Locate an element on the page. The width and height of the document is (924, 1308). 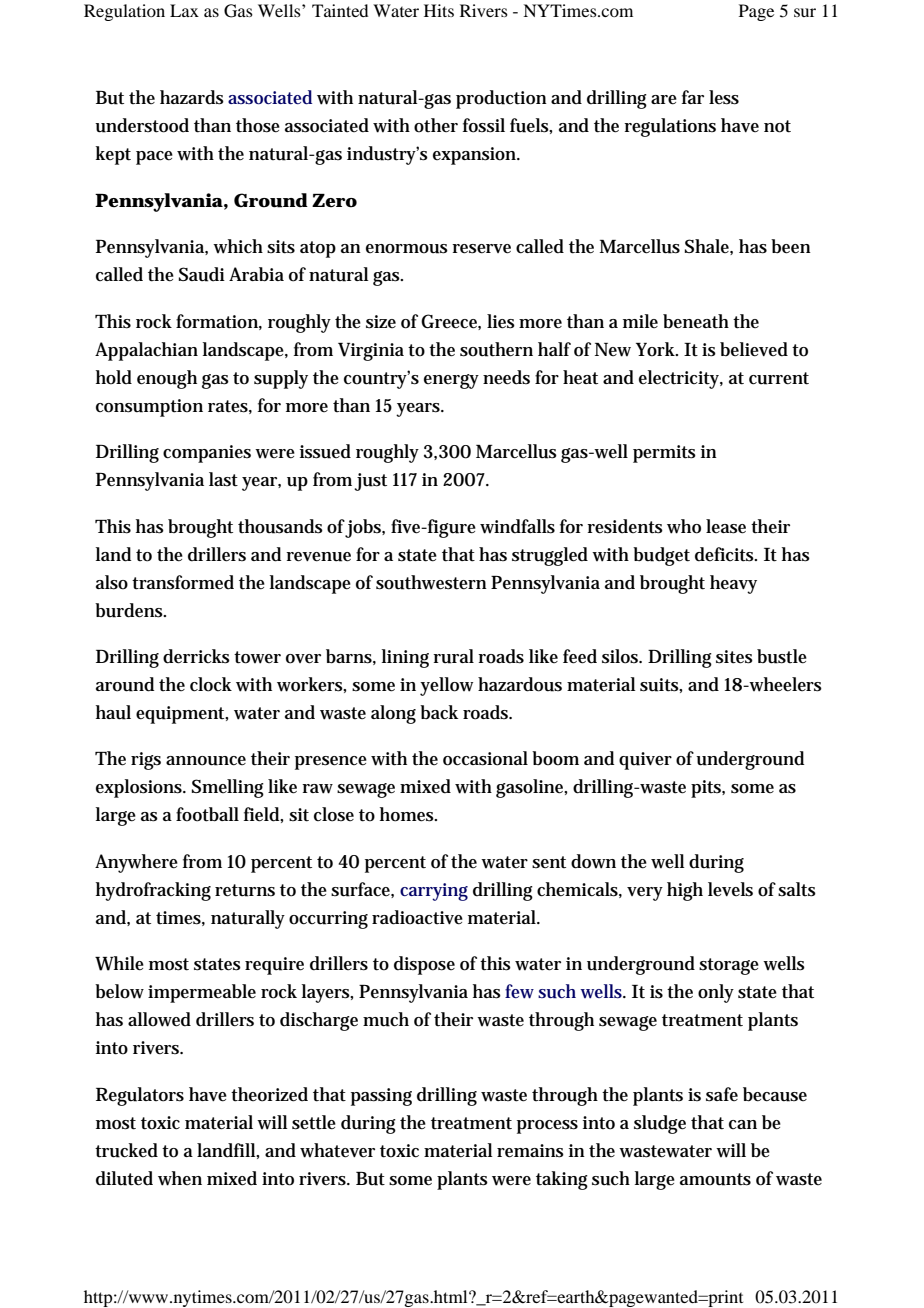
beneath is located at coordinates (696, 321).
